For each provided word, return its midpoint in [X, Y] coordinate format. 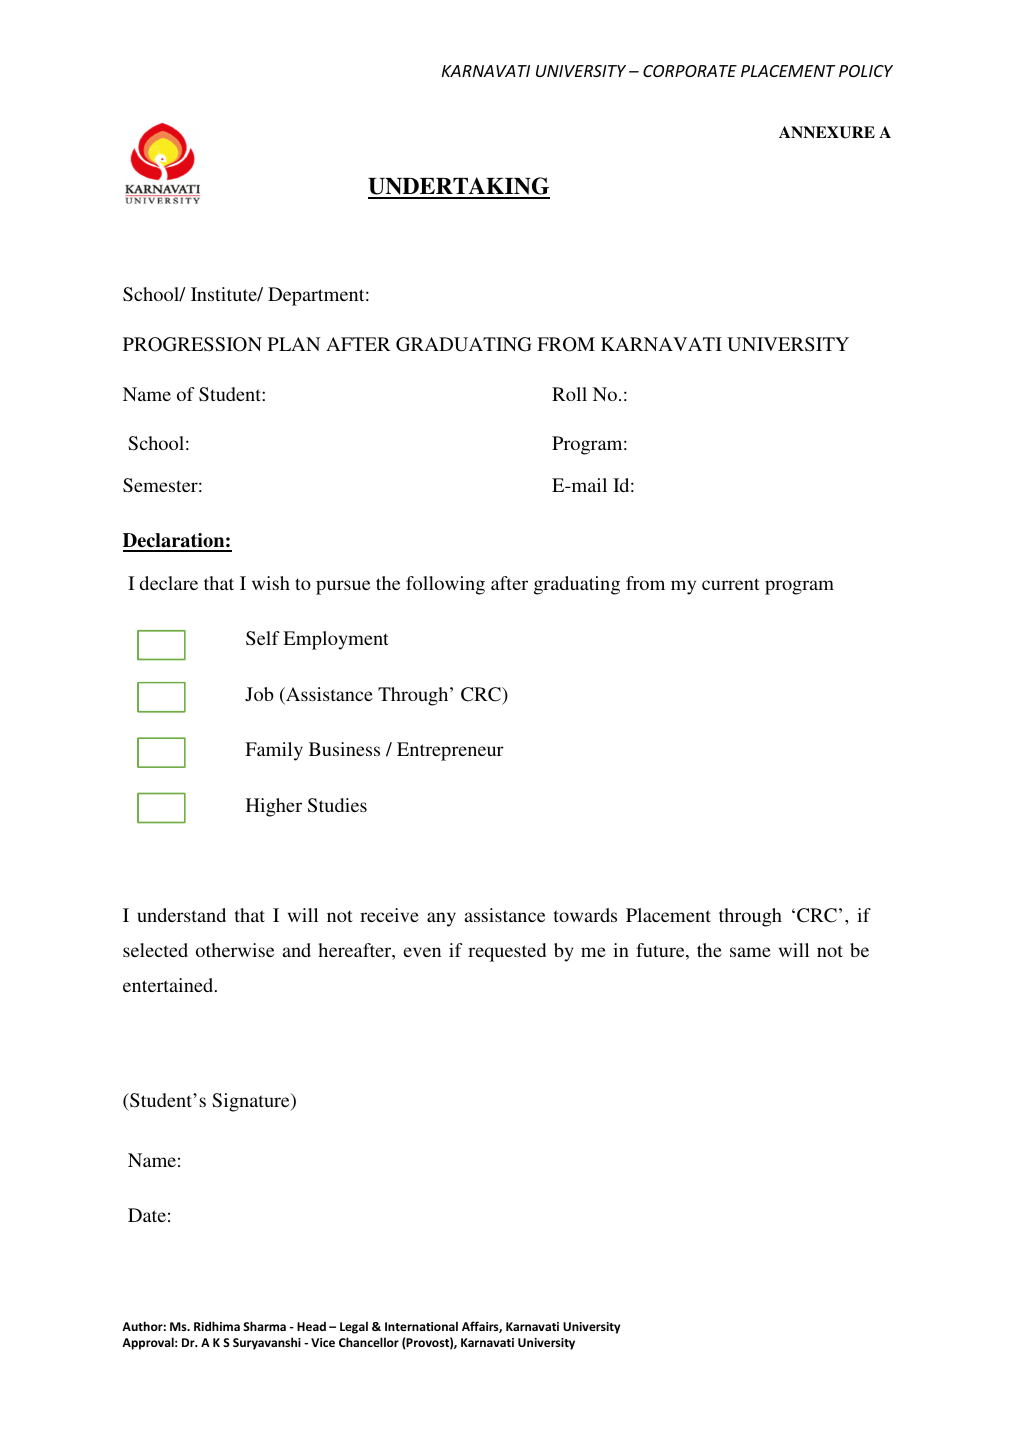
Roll [569, 394]
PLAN [294, 344]
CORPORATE [690, 71]
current [731, 584]
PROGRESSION [192, 344]
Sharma [264, 1326]
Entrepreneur [450, 751]
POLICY [866, 71]
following [445, 585]
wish [271, 583]
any [441, 919]
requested [507, 952]
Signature [252, 1102]
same [750, 952]
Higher [274, 807]
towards [585, 915]
